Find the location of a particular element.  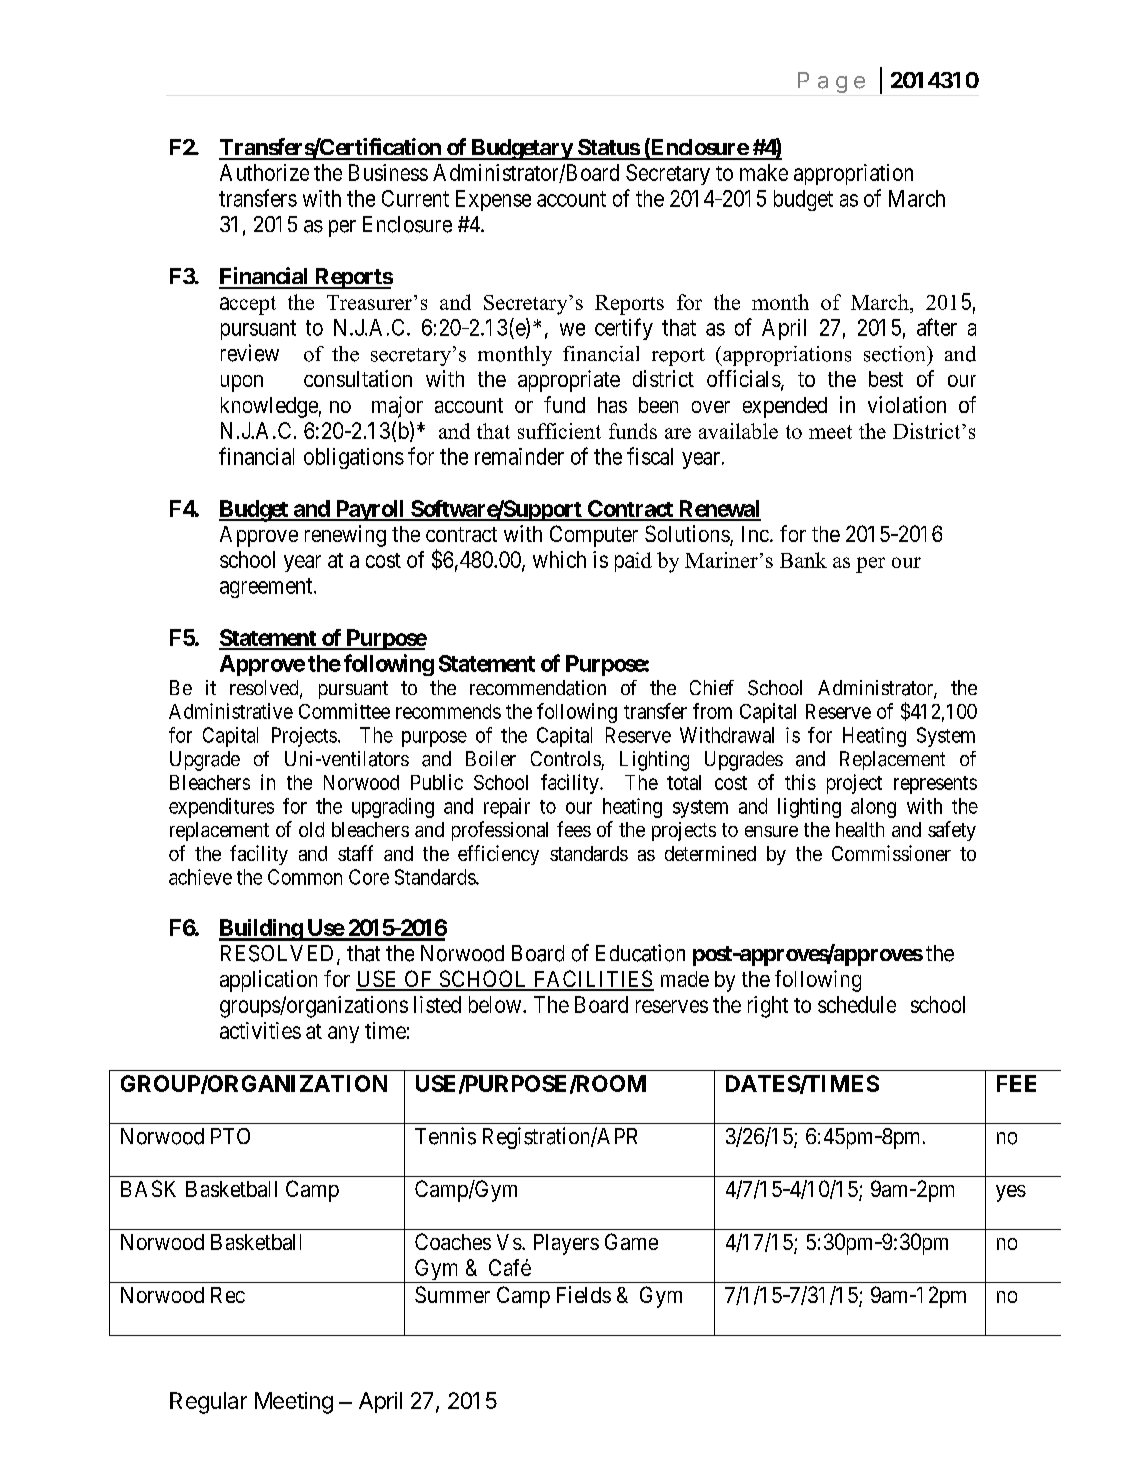

Committee is located at coordinates (344, 711).
